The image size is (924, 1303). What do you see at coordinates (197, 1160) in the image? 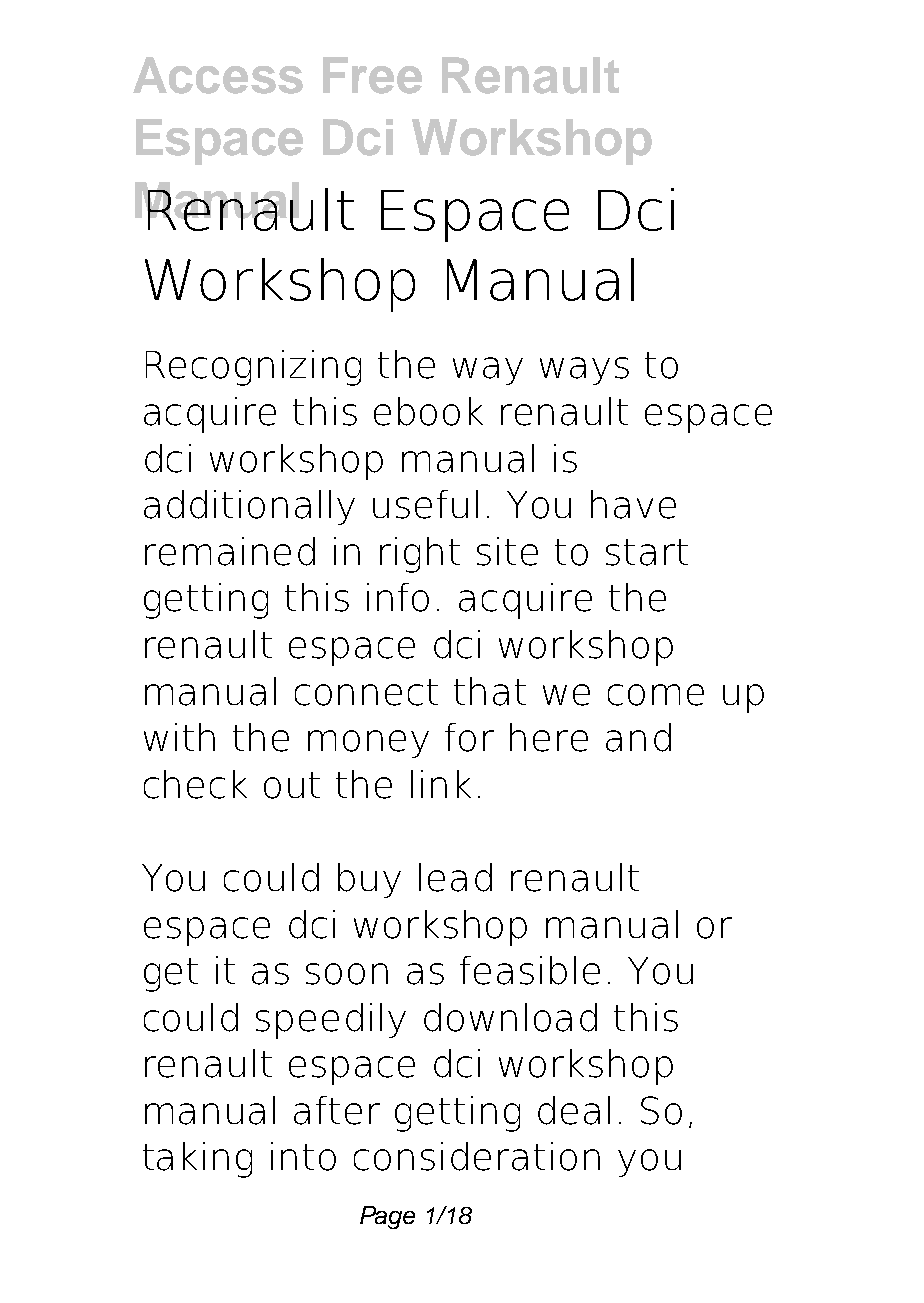
I see `taking` at bounding box center [197, 1160].
